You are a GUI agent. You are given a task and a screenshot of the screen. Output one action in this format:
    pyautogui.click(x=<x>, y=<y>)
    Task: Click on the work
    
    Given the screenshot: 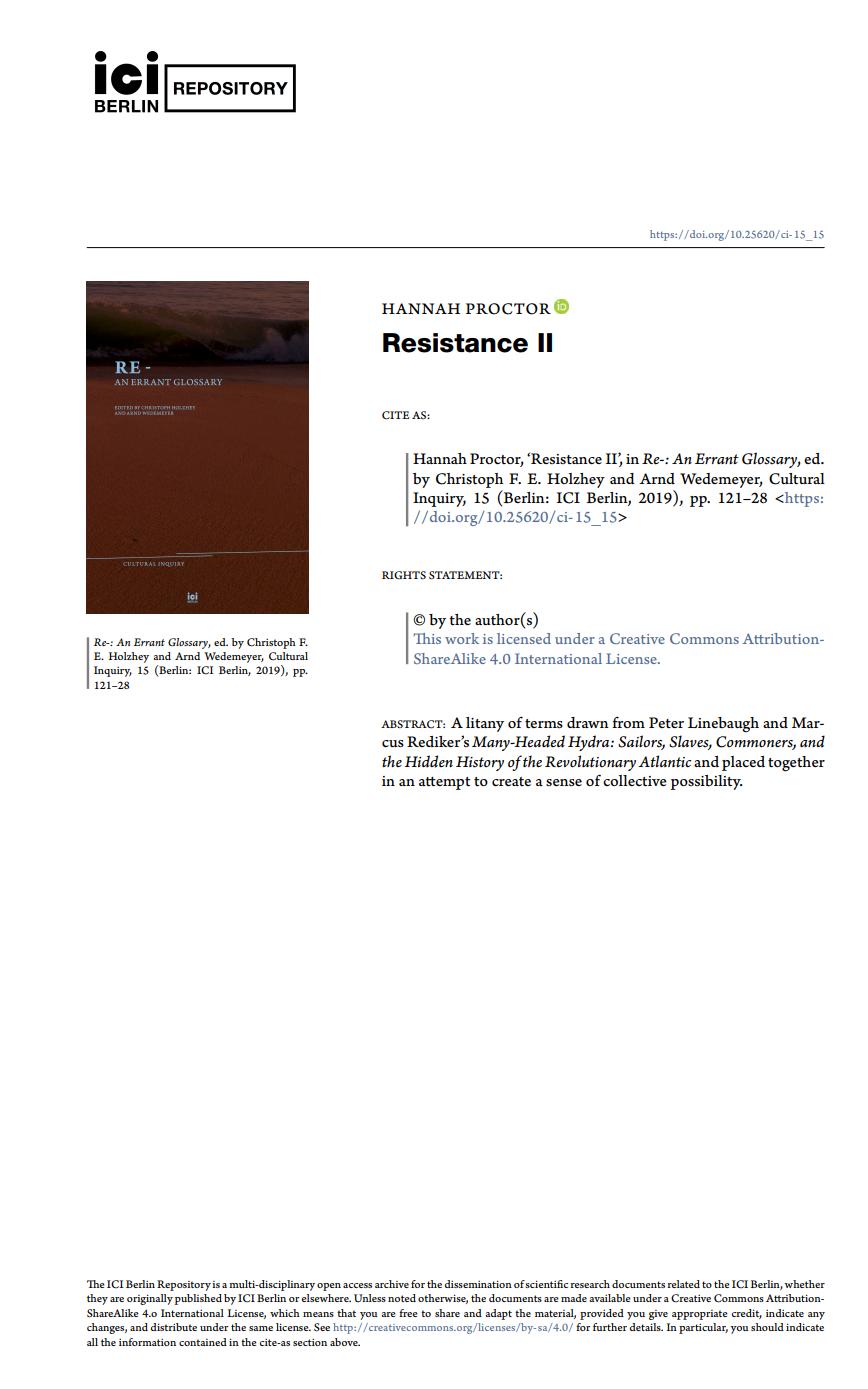 What is the action you would take?
    pyautogui.click(x=462, y=638)
